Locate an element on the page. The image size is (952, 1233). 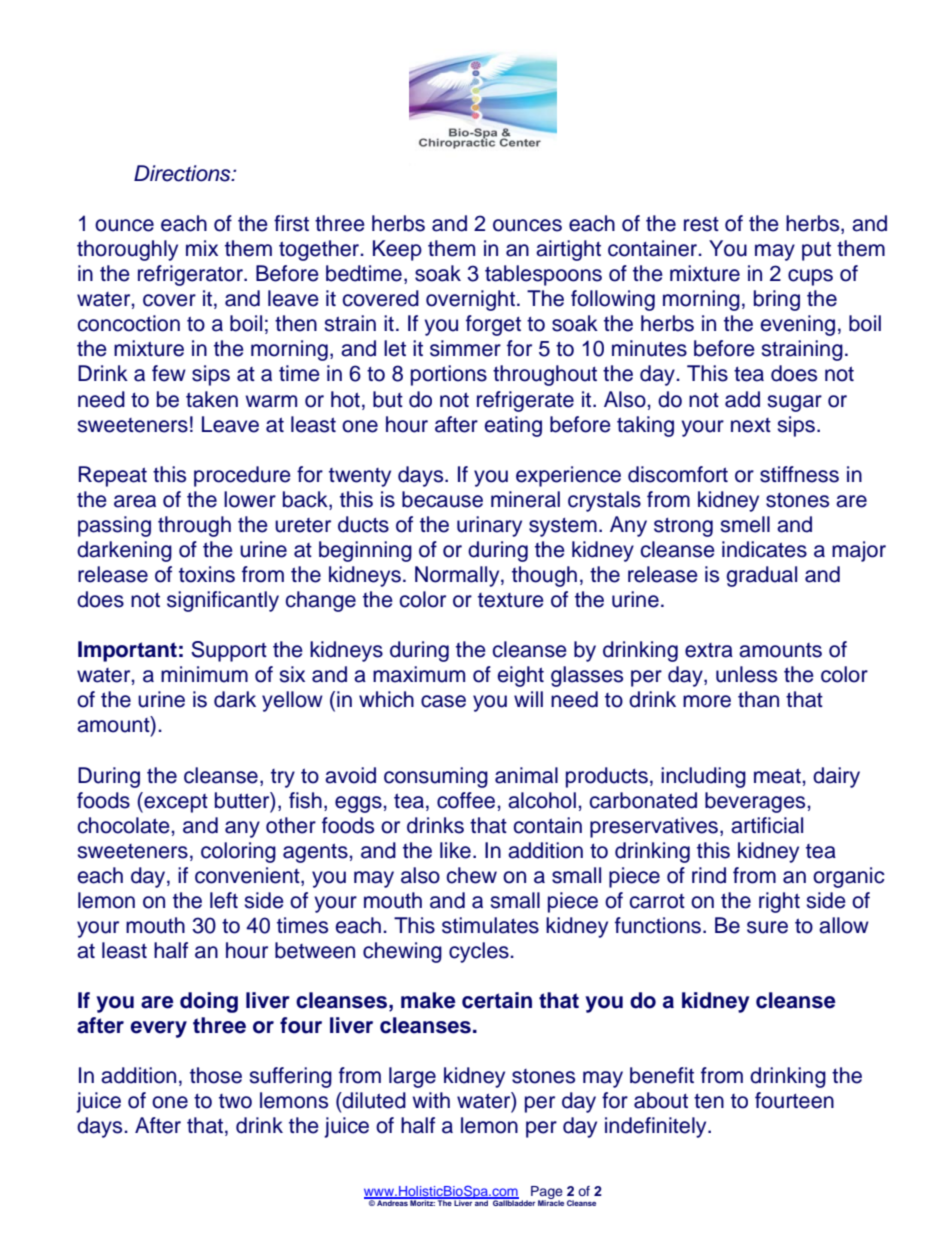
two is located at coordinates (235, 1101).
